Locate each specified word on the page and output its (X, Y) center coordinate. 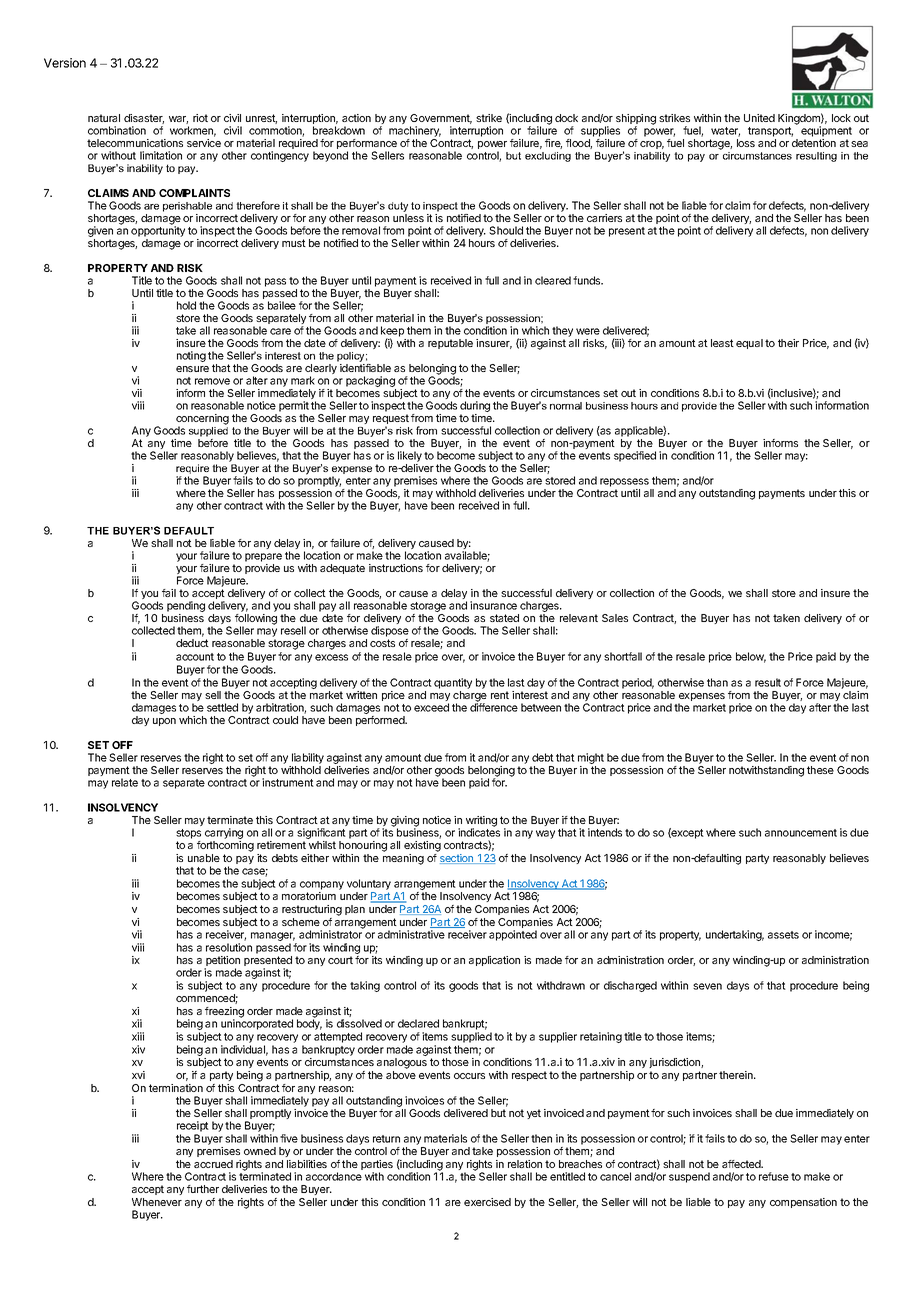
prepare (263, 559)
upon (164, 722)
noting (191, 356)
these (820, 770)
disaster (144, 119)
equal (749, 344)
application (494, 961)
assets (783, 935)
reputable (450, 344)
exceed (431, 707)
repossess (624, 482)
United (759, 118)
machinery (415, 131)
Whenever (157, 1202)
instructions (396, 568)
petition (222, 962)
